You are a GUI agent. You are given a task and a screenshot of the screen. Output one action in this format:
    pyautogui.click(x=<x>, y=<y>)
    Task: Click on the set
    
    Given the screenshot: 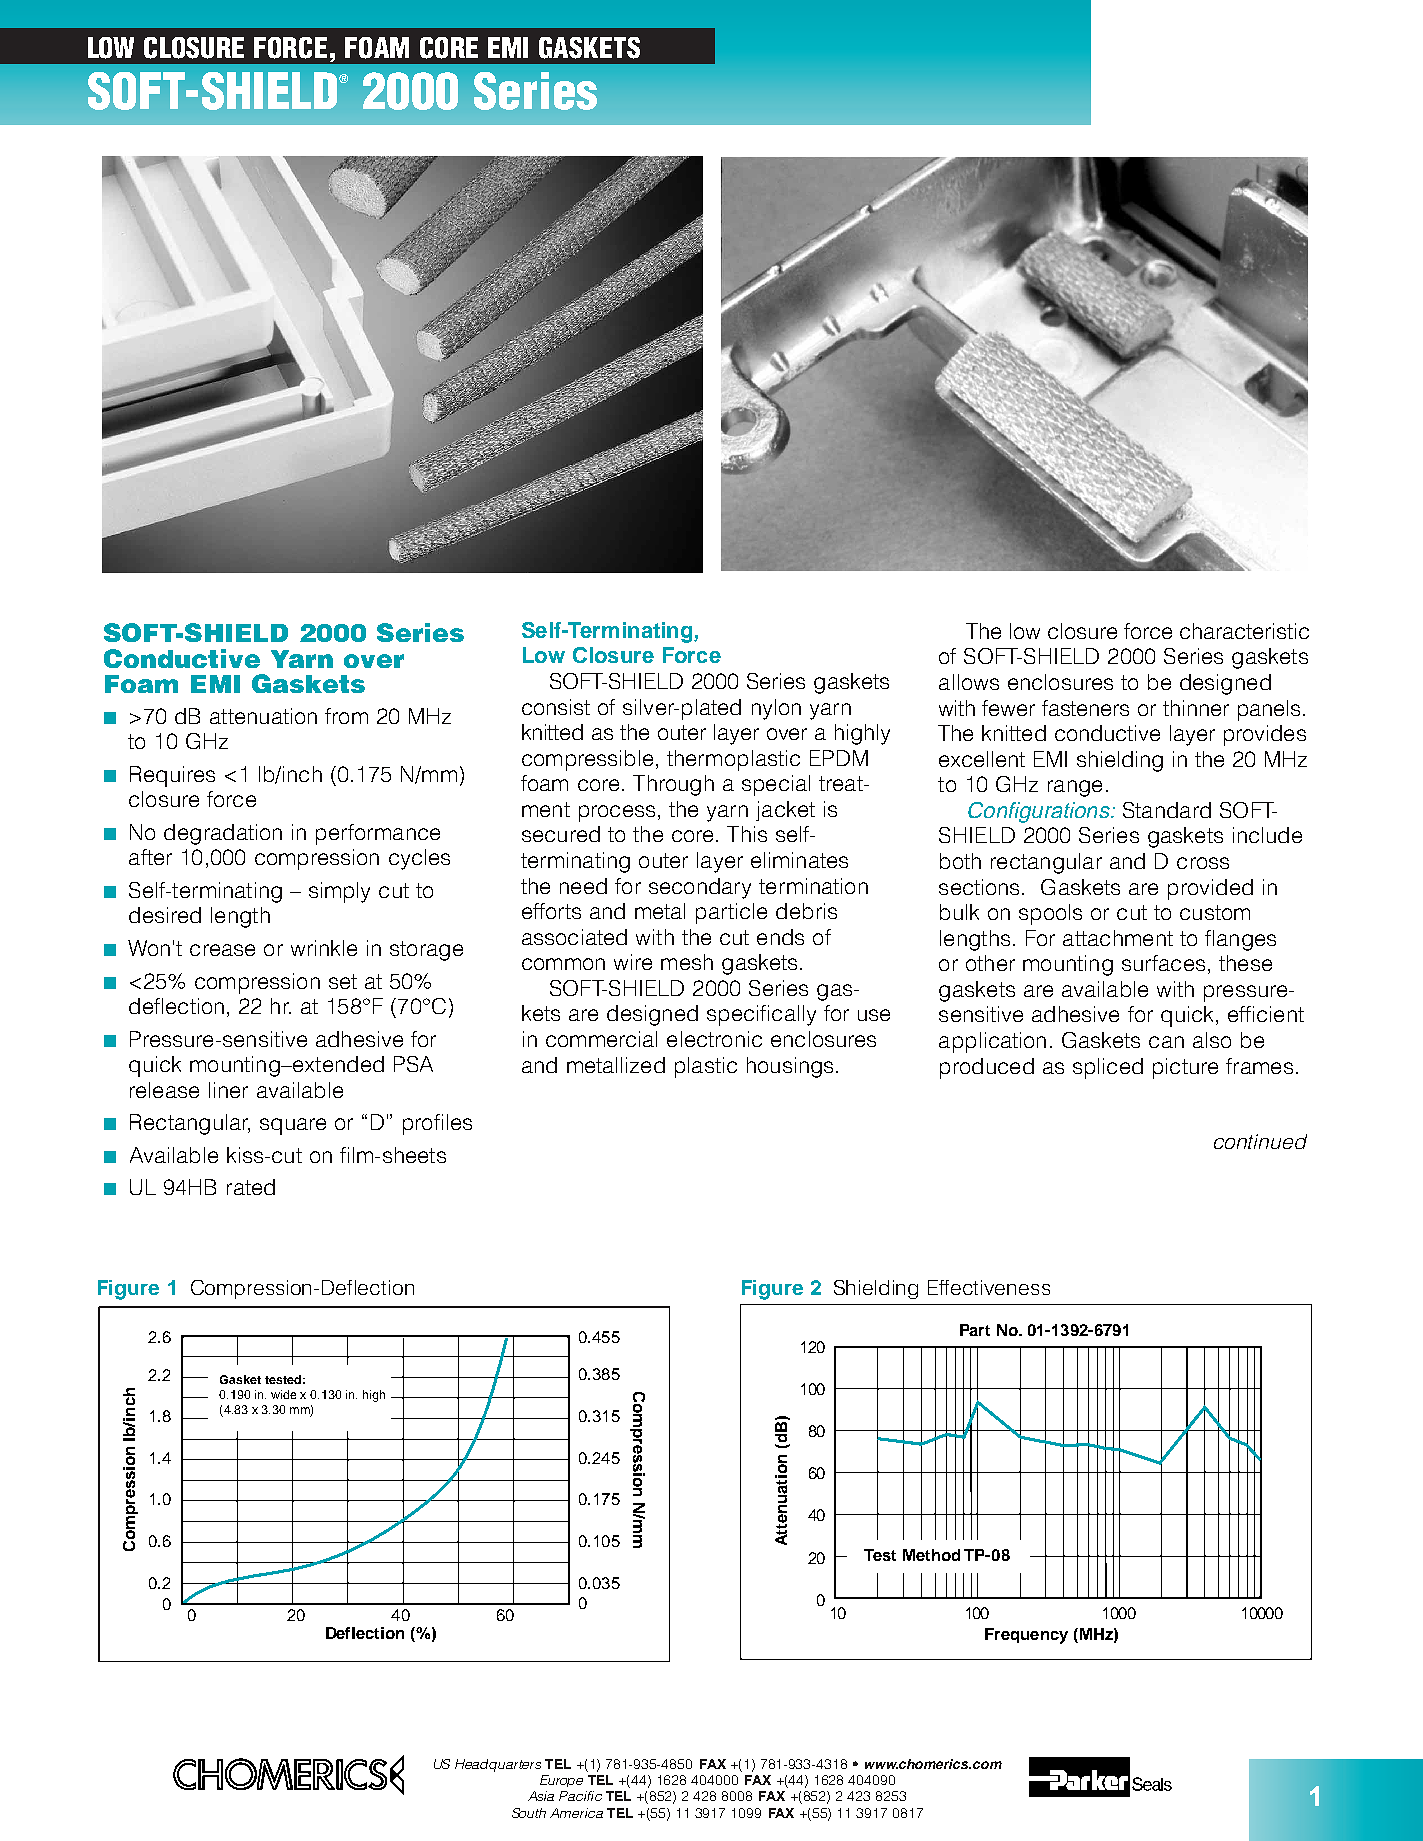 What is the action you would take?
    pyautogui.click(x=343, y=981)
